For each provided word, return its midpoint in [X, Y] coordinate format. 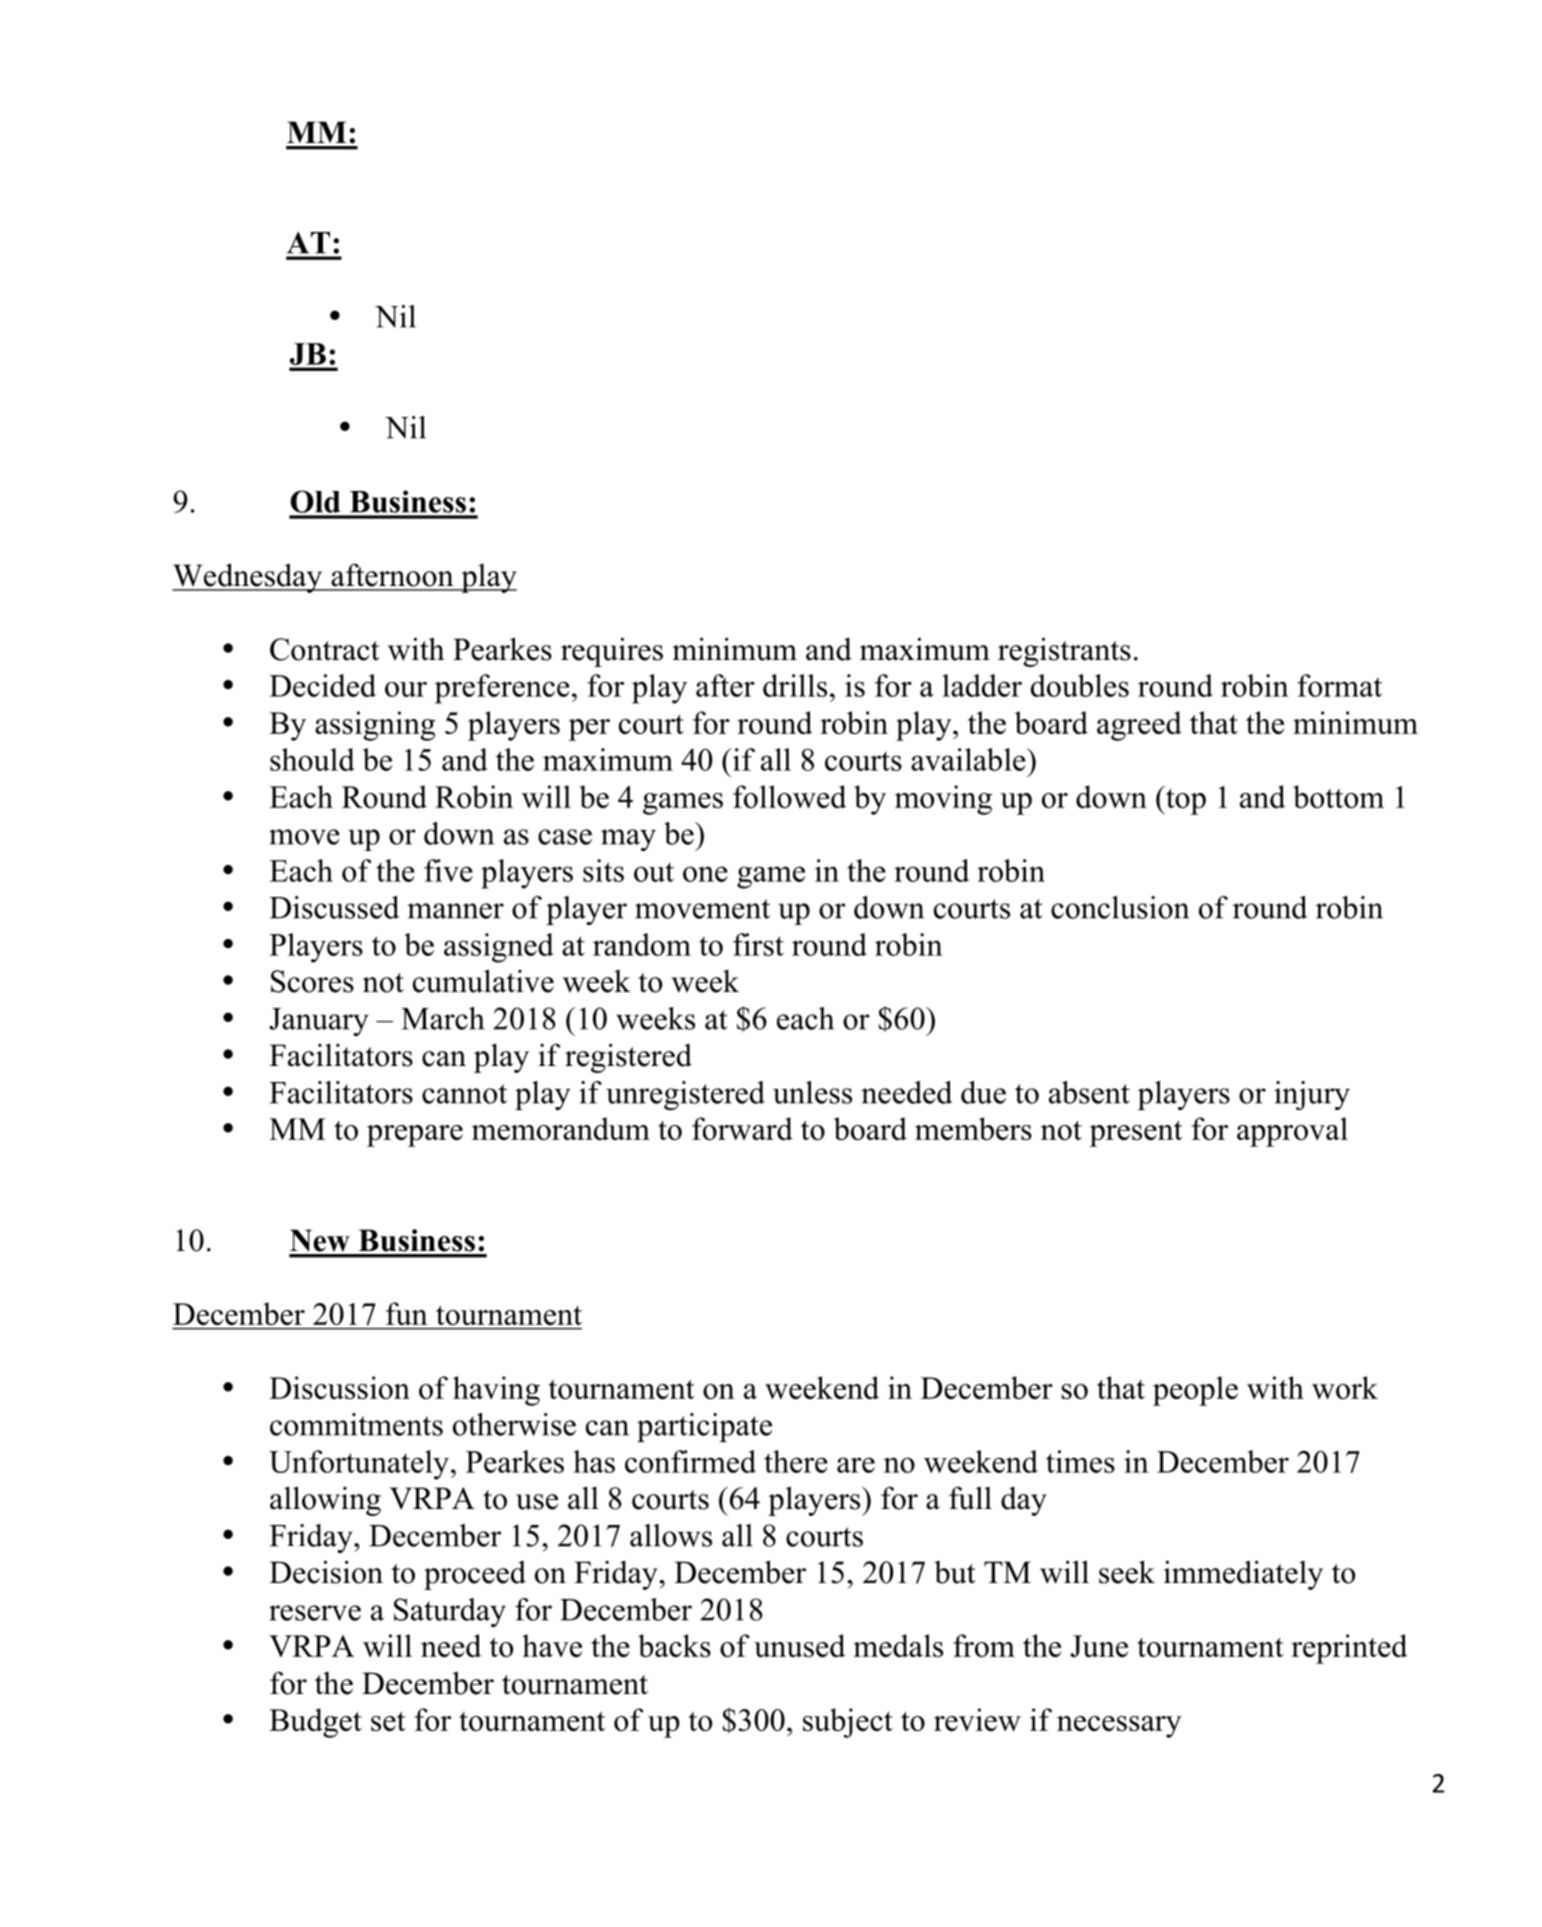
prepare [415, 1136]
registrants [1064, 652]
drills [795, 685]
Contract [325, 649]
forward [742, 1128]
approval [1292, 1132]
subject [848, 1723]
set [388, 1721]
